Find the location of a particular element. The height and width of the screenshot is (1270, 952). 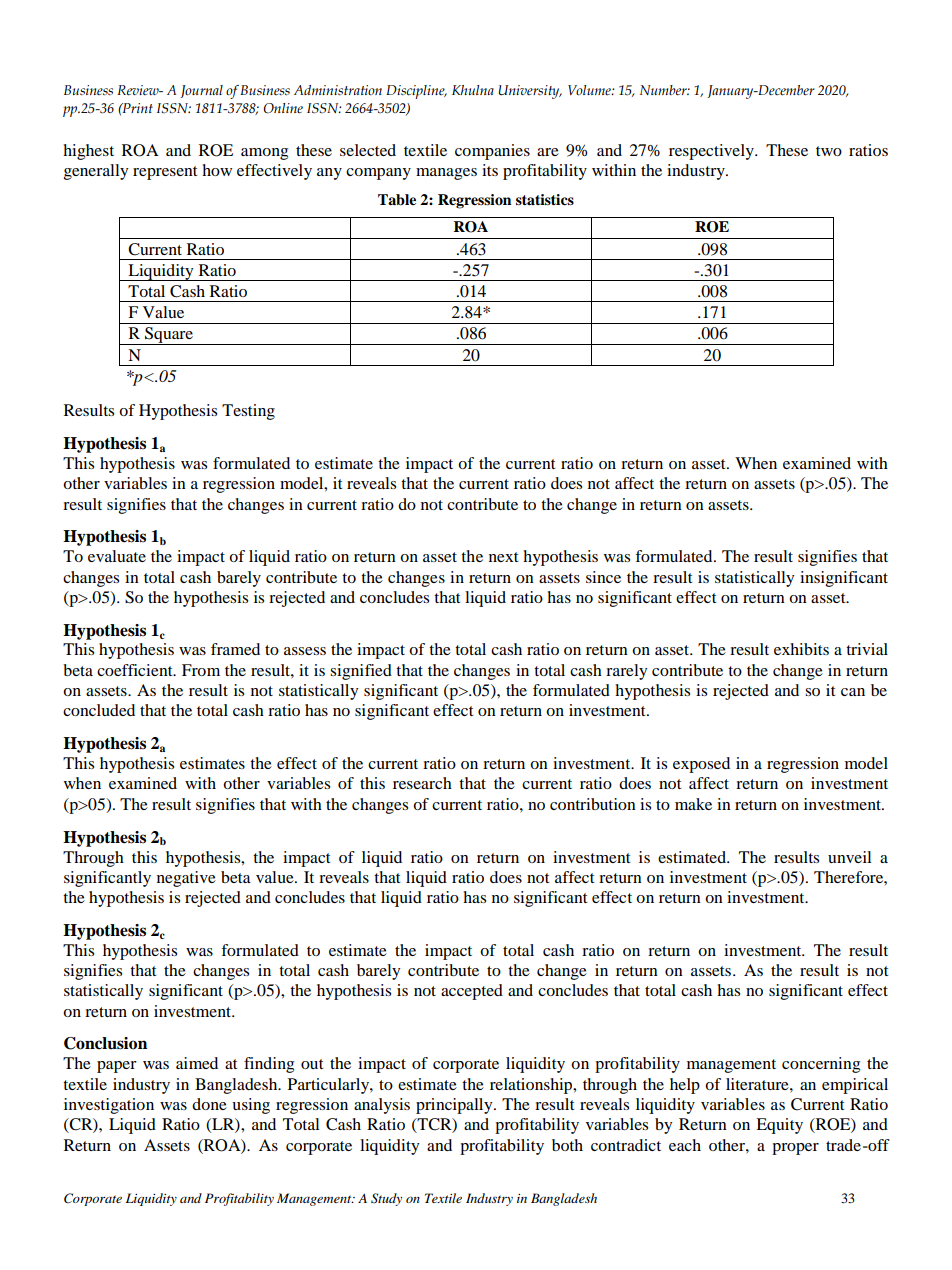

From is located at coordinates (201, 670).
